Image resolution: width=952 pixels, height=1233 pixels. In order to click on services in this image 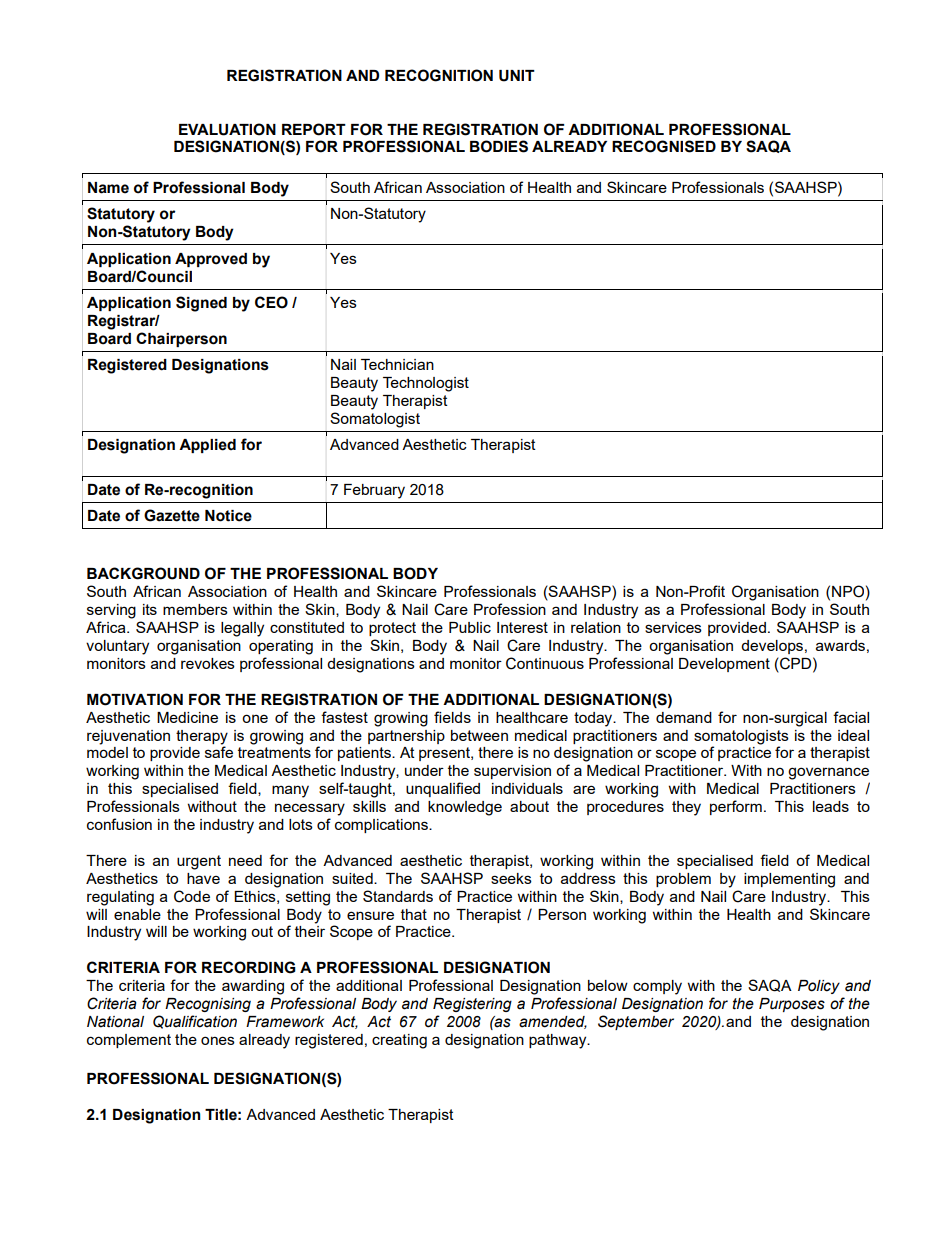, I will do `click(673, 627)`.
